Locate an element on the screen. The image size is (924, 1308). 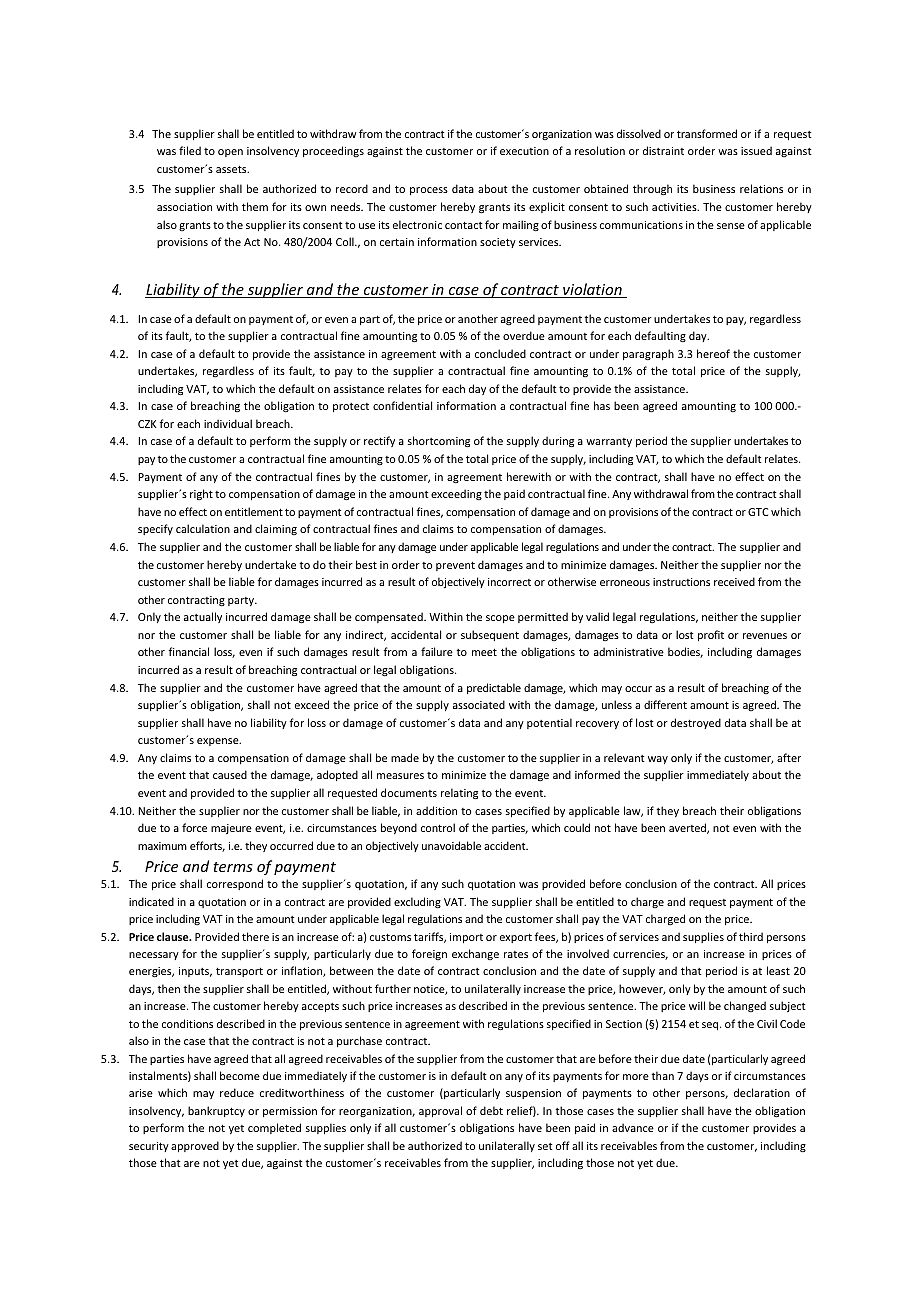
process is located at coordinates (429, 191).
